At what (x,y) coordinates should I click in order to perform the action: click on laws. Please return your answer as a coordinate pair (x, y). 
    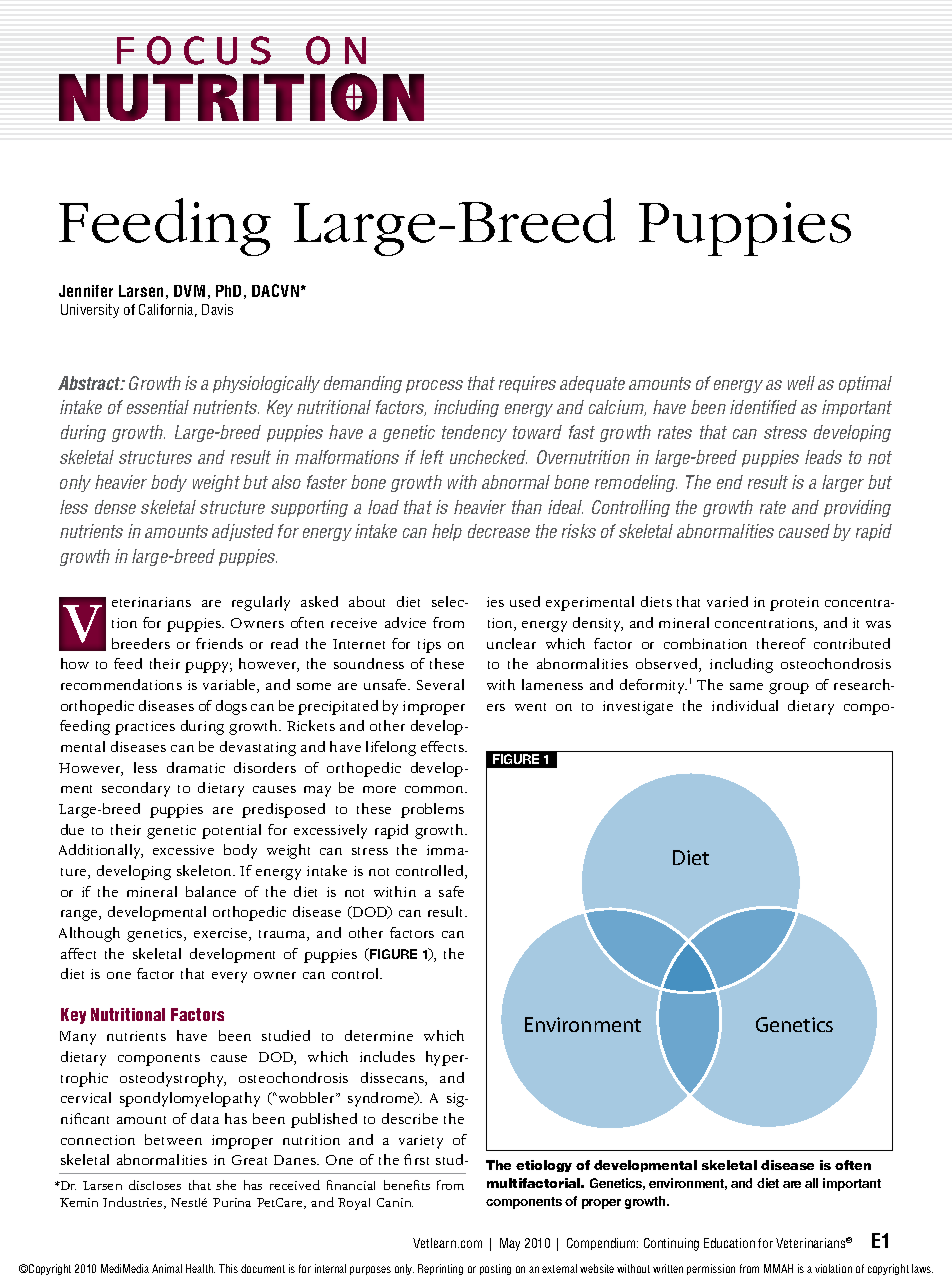
    Looking at the image, I should click on (922, 1268).
